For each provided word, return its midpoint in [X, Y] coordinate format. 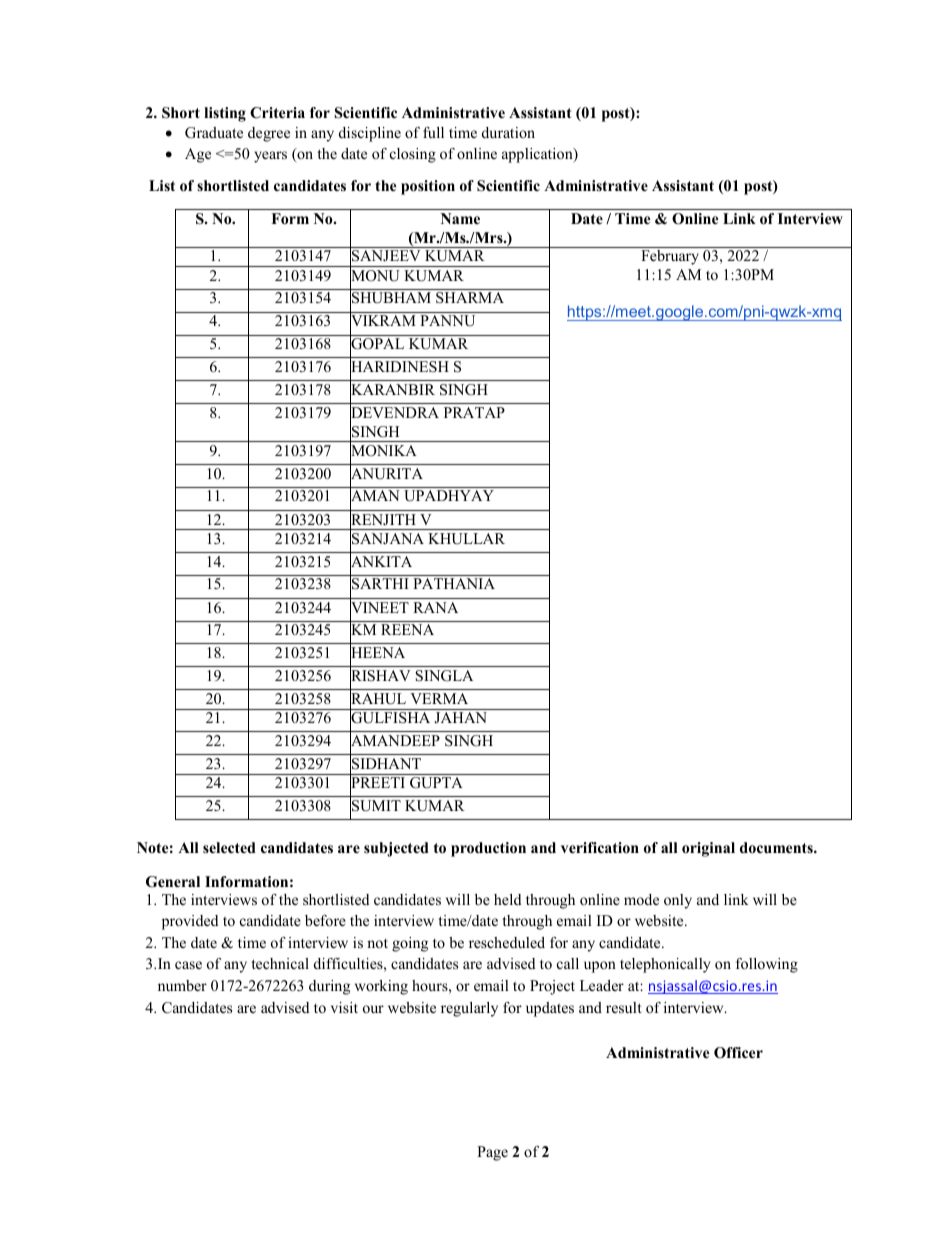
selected [229, 847]
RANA [435, 607]
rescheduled [507, 942]
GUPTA [436, 783]
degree [269, 134]
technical [280, 963]
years [270, 157]
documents [777, 848]
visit [344, 1007]
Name [460, 218]
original [708, 849]
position [428, 187]
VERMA [439, 698]
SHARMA [470, 298]
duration [508, 132]
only [678, 901]
